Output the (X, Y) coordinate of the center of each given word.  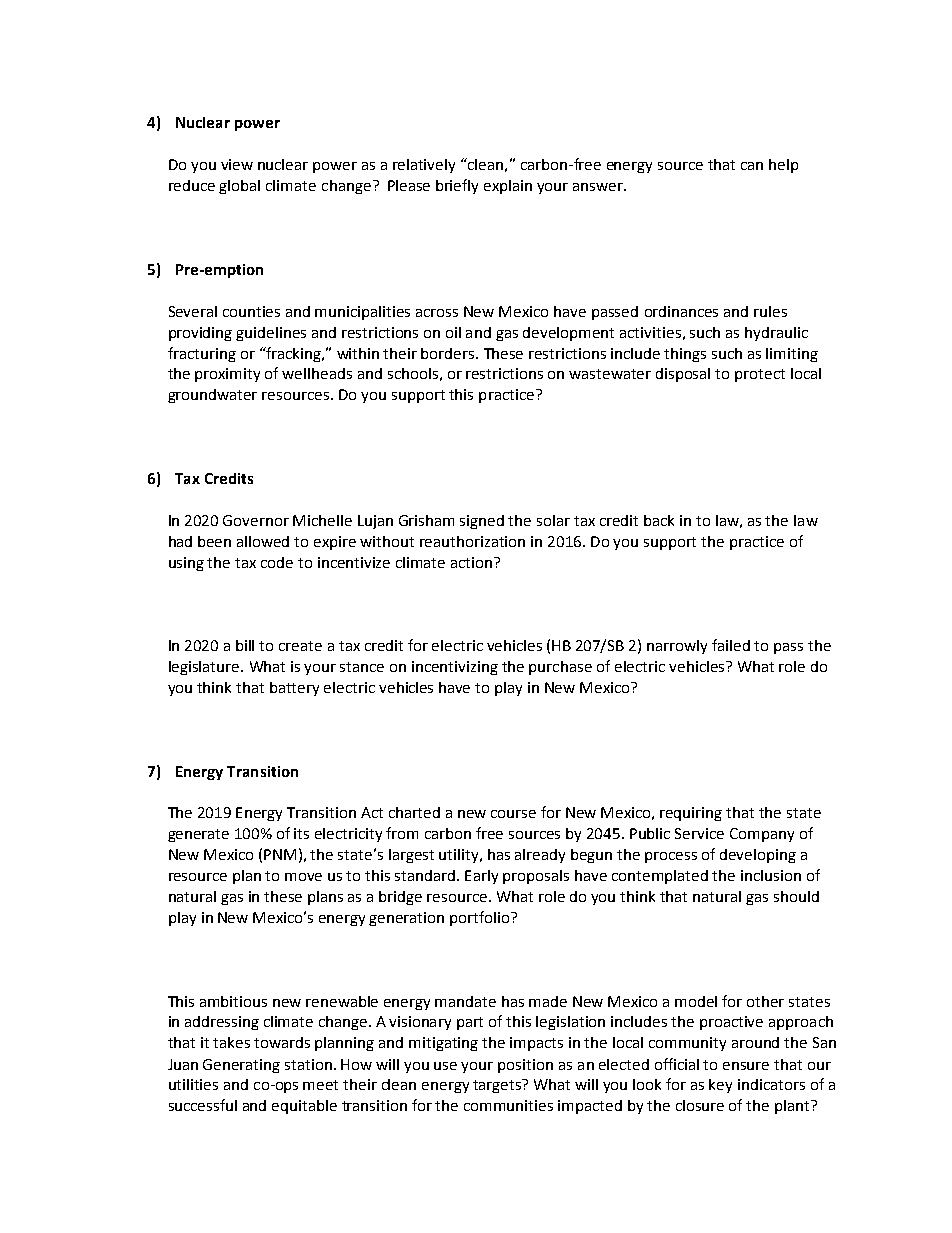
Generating (241, 1066)
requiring (691, 814)
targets (498, 1086)
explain (508, 187)
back (659, 520)
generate (198, 835)
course (513, 814)
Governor (256, 520)
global (239, 187)
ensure (746, 1066)
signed (482, 522)
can (752, 166)
